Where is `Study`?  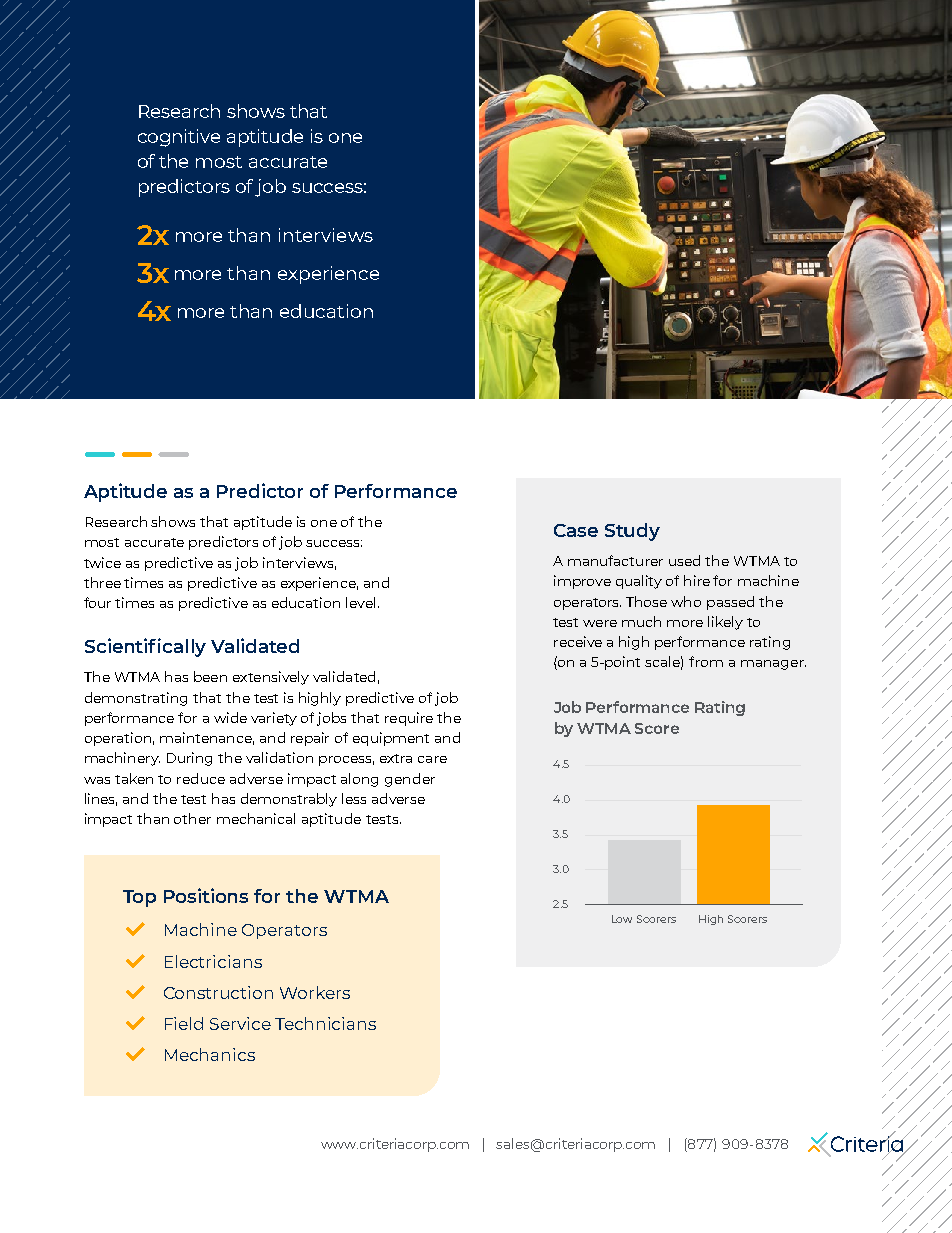 Study is located at coordinates (632, 532).
